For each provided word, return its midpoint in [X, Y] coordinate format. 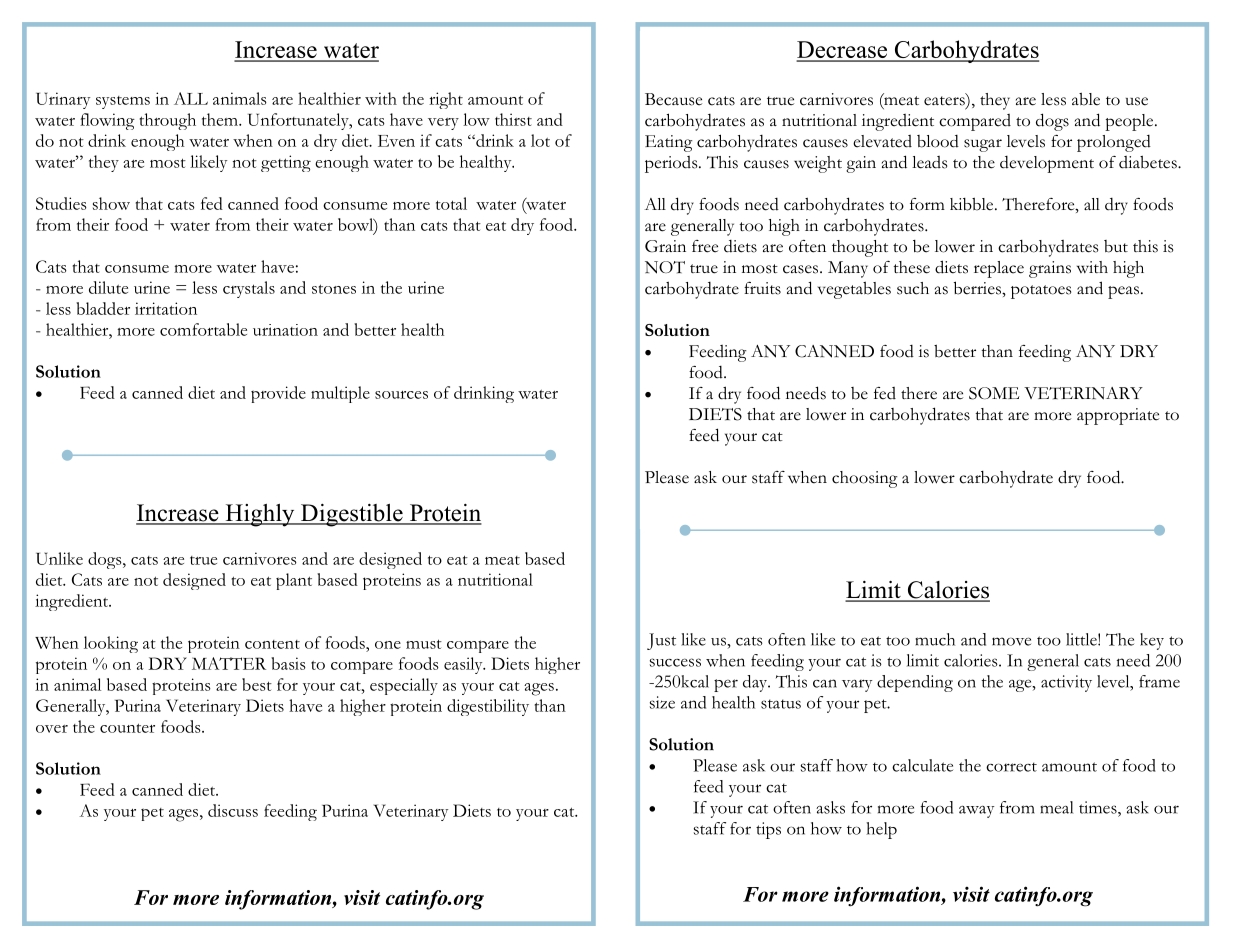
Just [661, 641]
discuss [233, 810]
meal [1056, 807]
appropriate [1118, 416]
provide [278, 394]
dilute [108, 287]
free [705, 246]
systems [123, 102]
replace [999, 269]
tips [768, 830]
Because [673, 99]
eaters [945, 100]
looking [111, 644]
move [1011, 641]
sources [401, 395]
